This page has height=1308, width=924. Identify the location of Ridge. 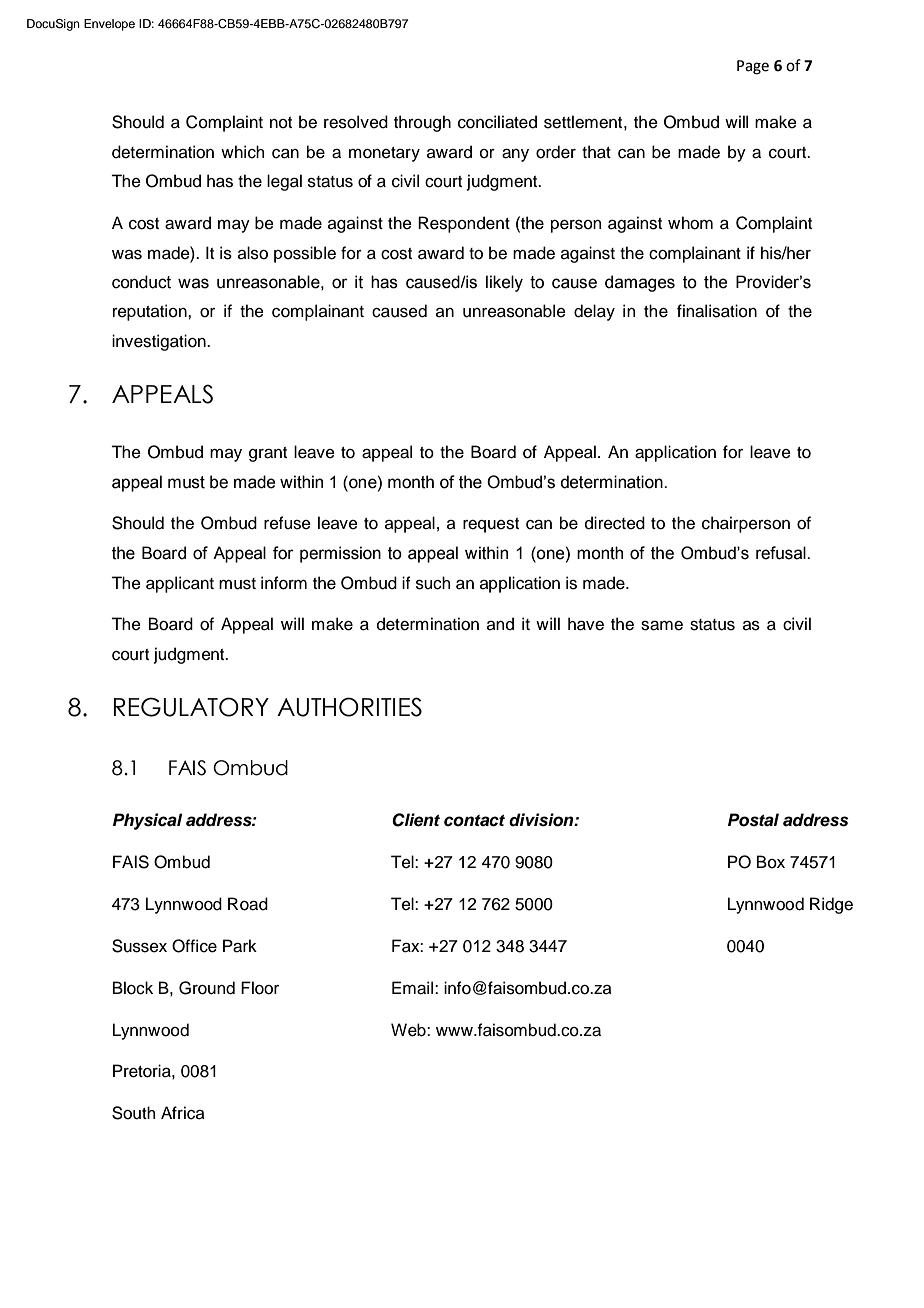
(831, 905).
